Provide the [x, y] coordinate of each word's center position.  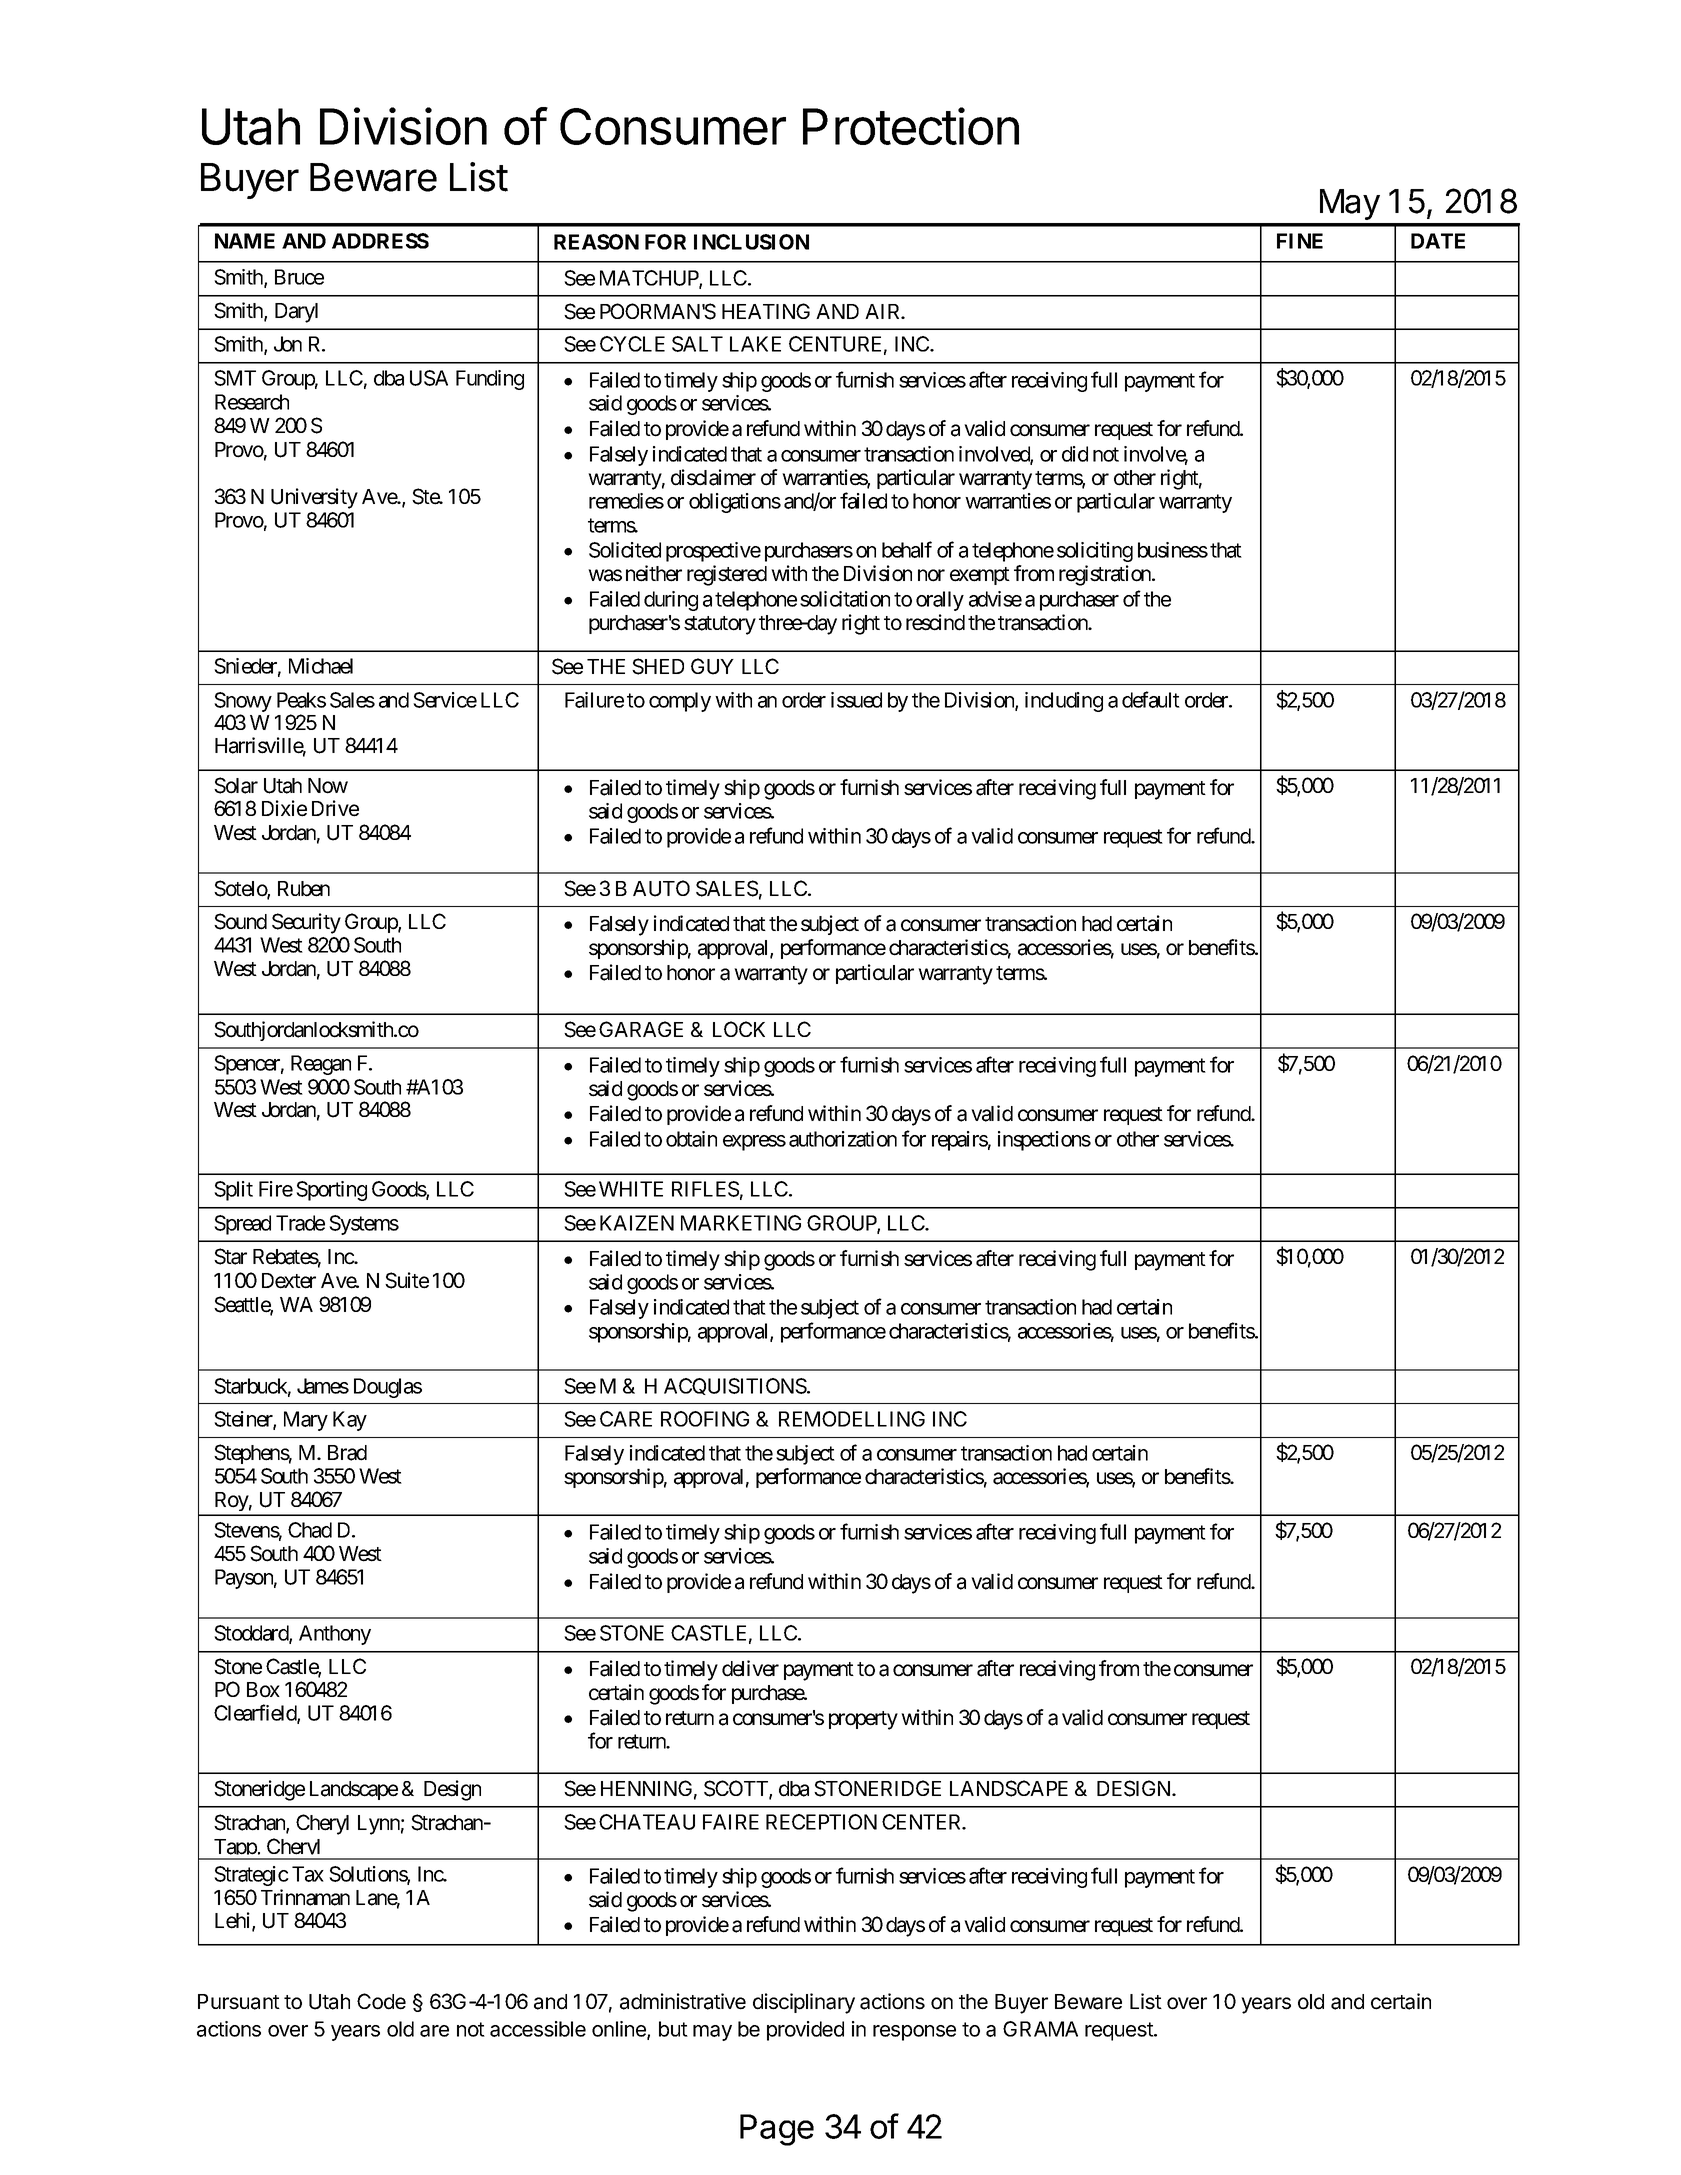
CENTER [923, 1822]
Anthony [335, 1635]
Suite [407, 1280]
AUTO [661, 888]
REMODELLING [852, 1419]
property [863, 1720]
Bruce [299, 277]
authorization [843, 1139]
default [1151, 699]
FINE [1300, 241]
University [314, 498]
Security [306, 923]
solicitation [845, 599]
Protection [911, 126]
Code [381, 2001]
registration [1106, 575]
